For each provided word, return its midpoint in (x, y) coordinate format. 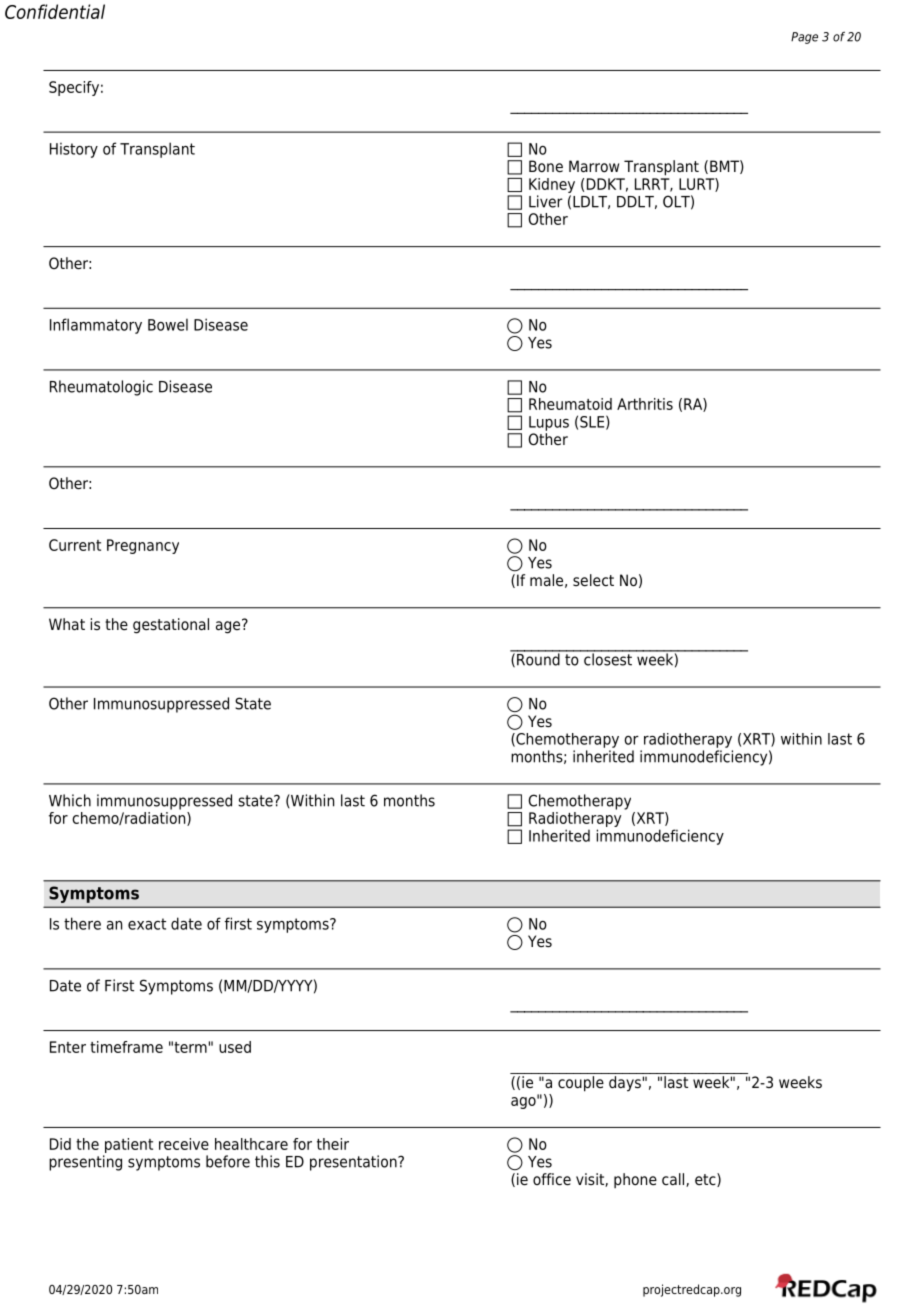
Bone (546, 166)
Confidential (55, 11)
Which (70, 800)
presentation (354, 1163)
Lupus (549, 423)
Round (538, 658)
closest (608, 658)
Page (804, 38)
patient (129, 1145)
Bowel (168, 324)
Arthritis (645, 404)
